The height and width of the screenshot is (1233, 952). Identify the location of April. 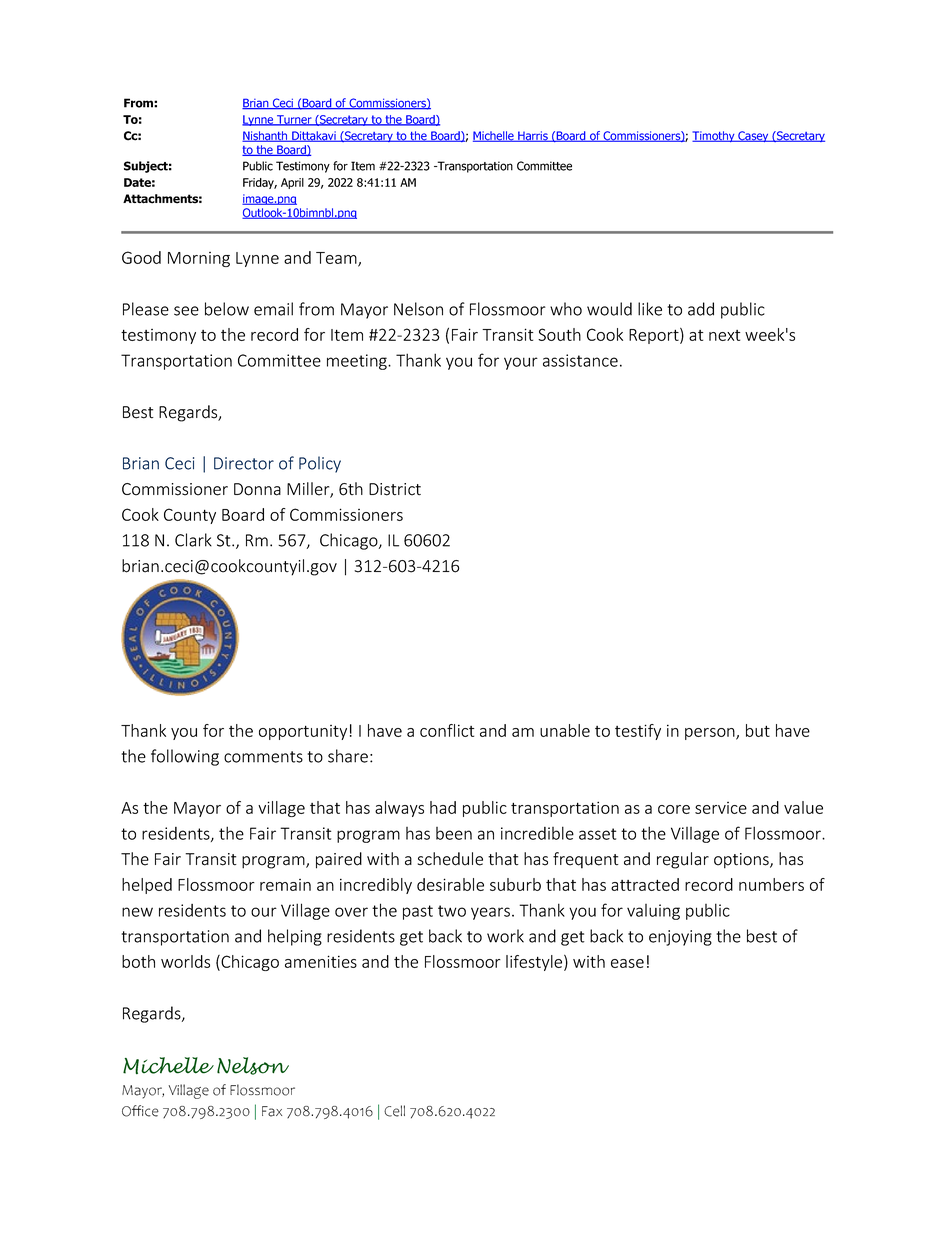
(292, 183).
